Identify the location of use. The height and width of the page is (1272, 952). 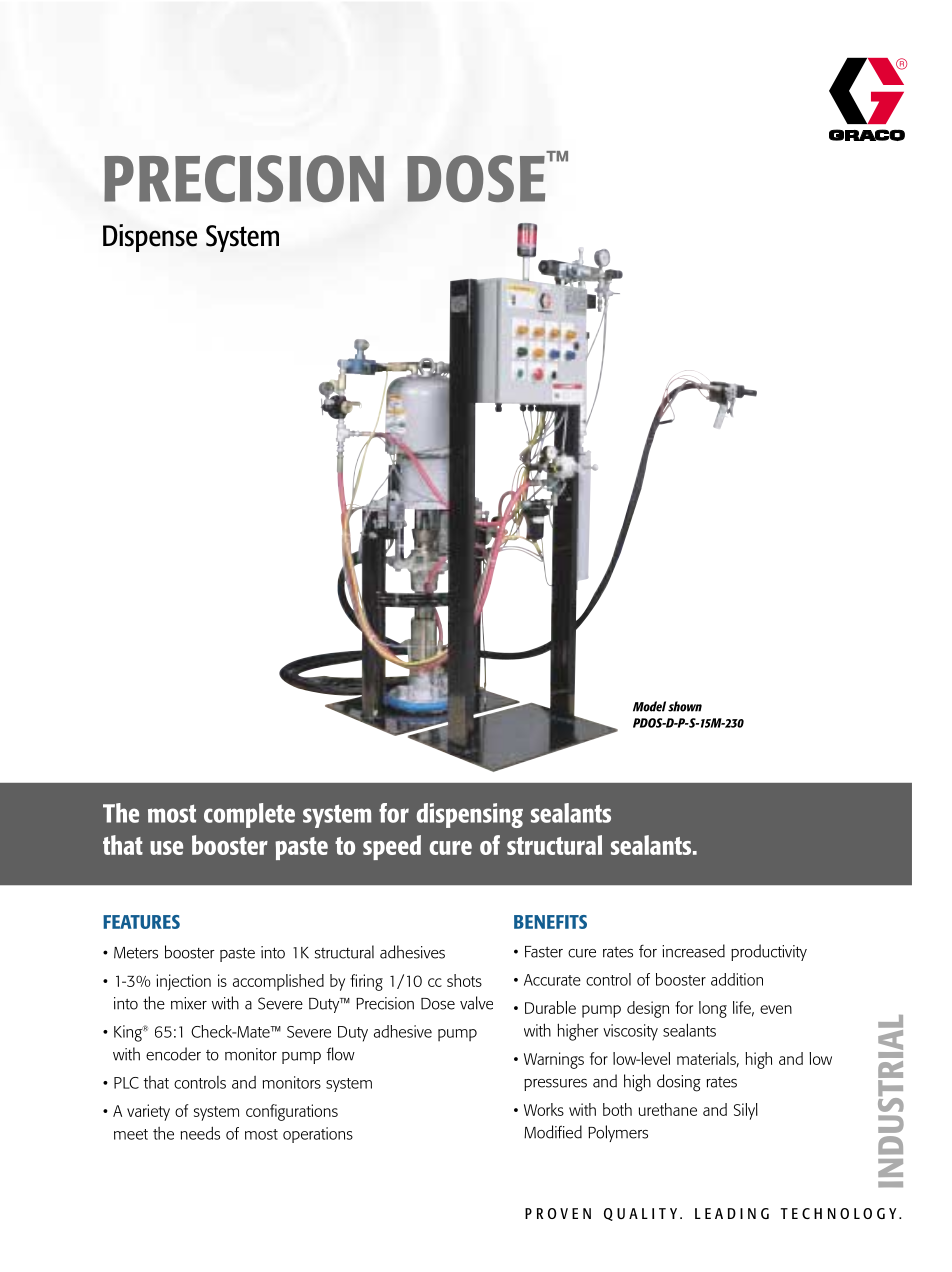
(166, 848).
